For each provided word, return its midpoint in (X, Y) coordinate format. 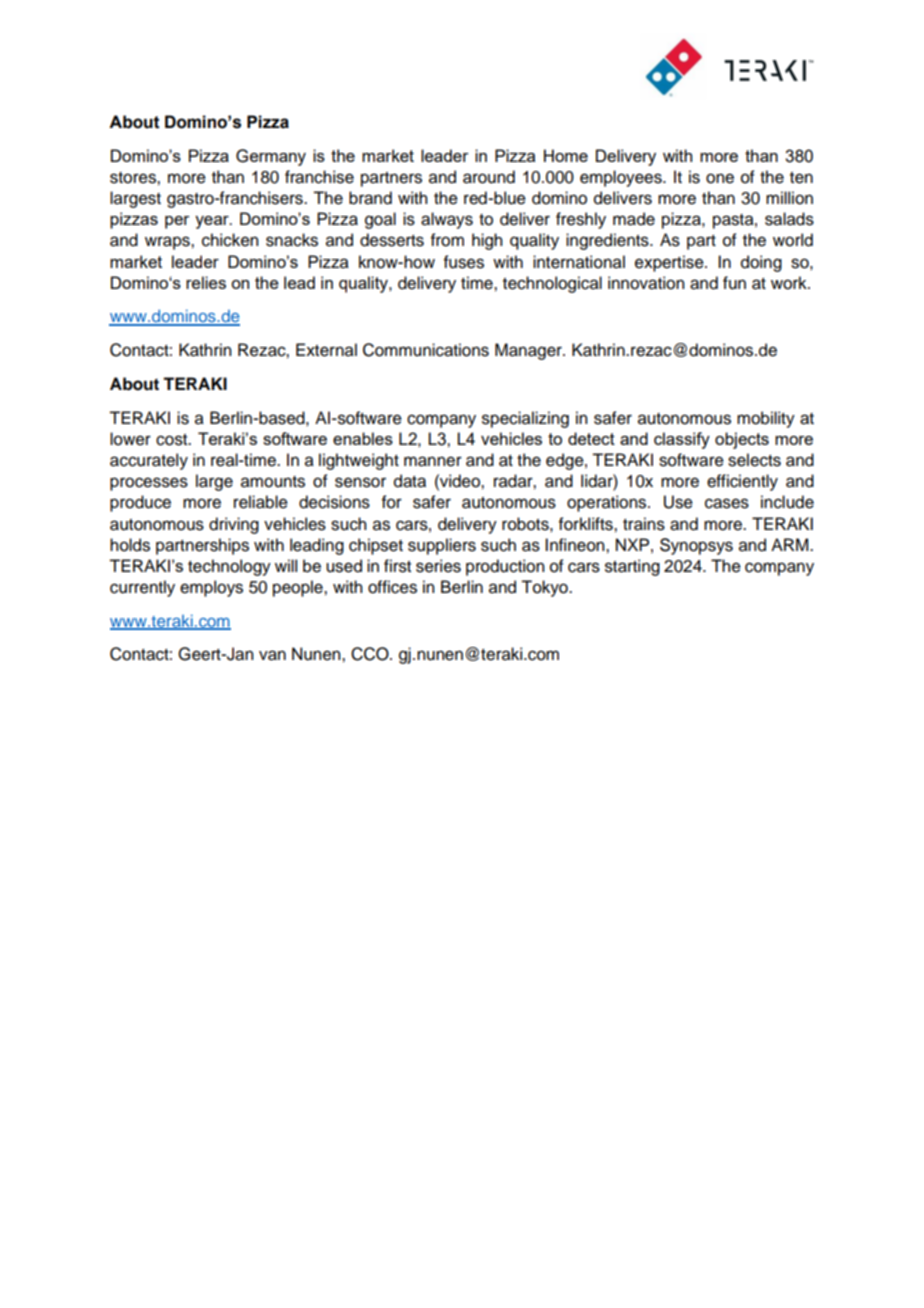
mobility (766, 419)
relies (206, 282)
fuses (464, 262)
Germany (271, 157)
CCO (371, 654)
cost (173, 440)
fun (734, 283)
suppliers (442, 546)
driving (234, 525)
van (272, 655)
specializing (525, 419)
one (720, 178)
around (489, 177)
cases (727, 503)
